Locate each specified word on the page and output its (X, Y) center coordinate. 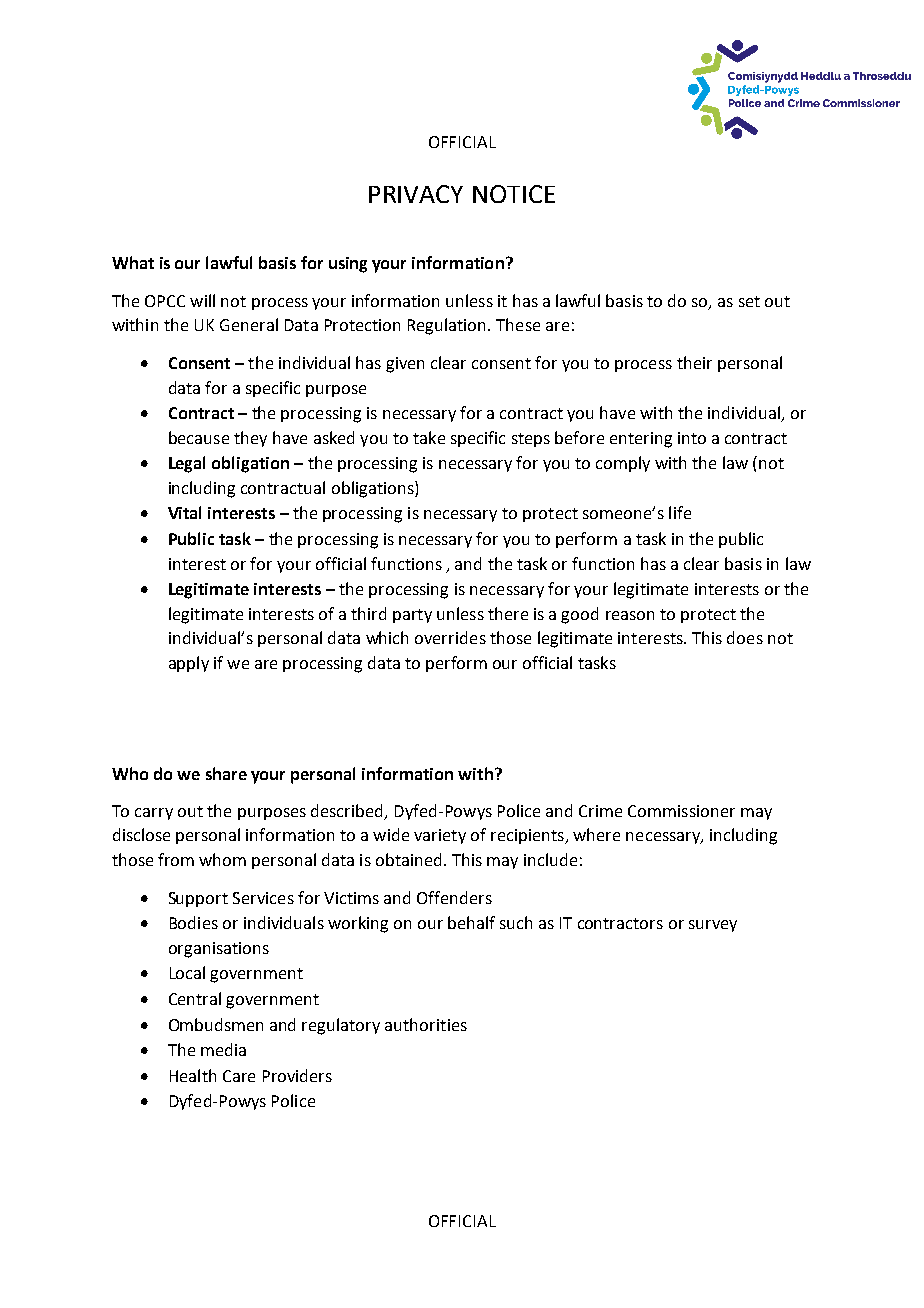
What (133, 262)
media (223, 1049)
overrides (450, 637)
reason (630, 615)
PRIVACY (416, 194)
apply (189, 664)
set (749, 301)
